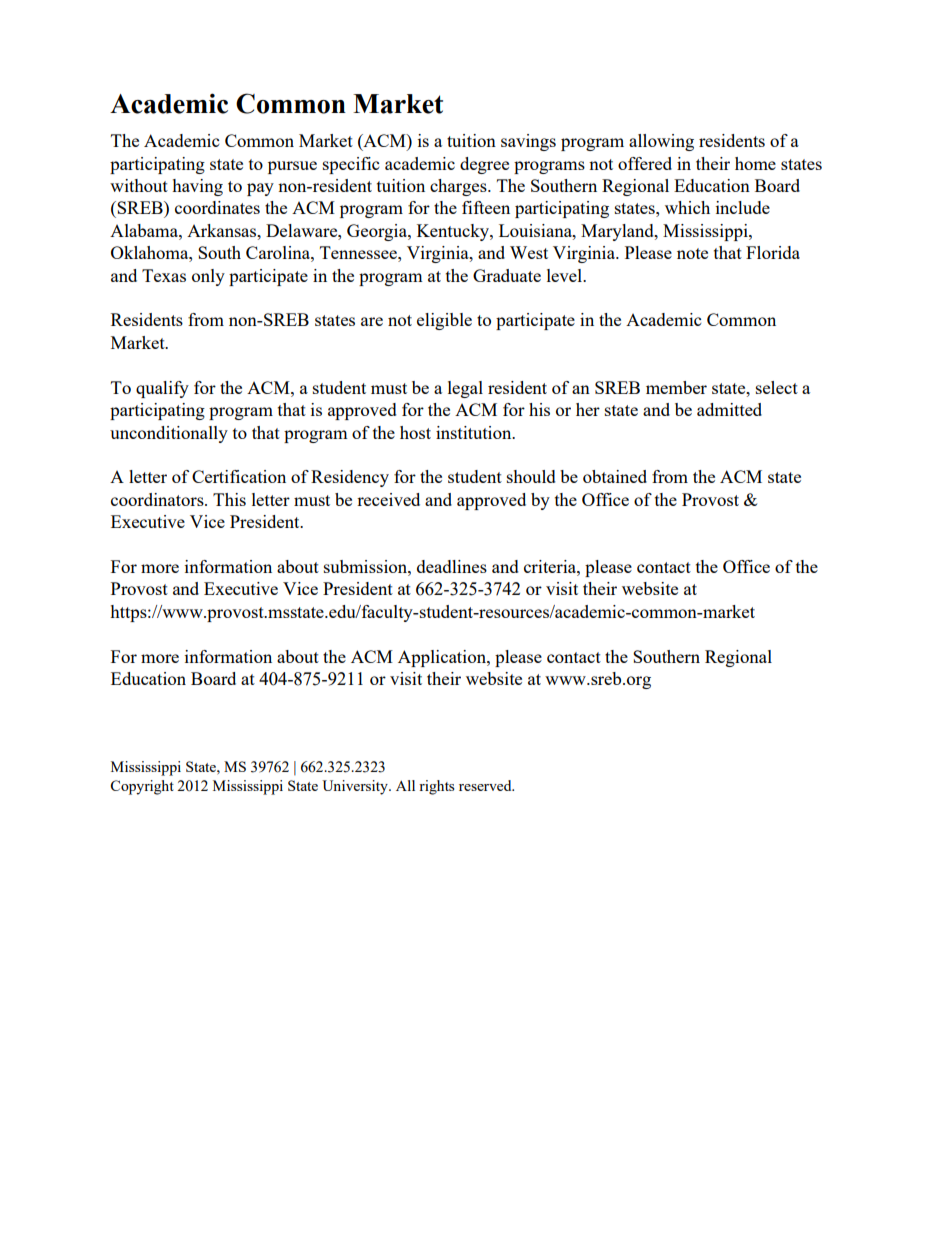 The height and width of the page is (1233, 952). Describe the element at coordinates (676, 387) in the page. I see `member` at that location.
